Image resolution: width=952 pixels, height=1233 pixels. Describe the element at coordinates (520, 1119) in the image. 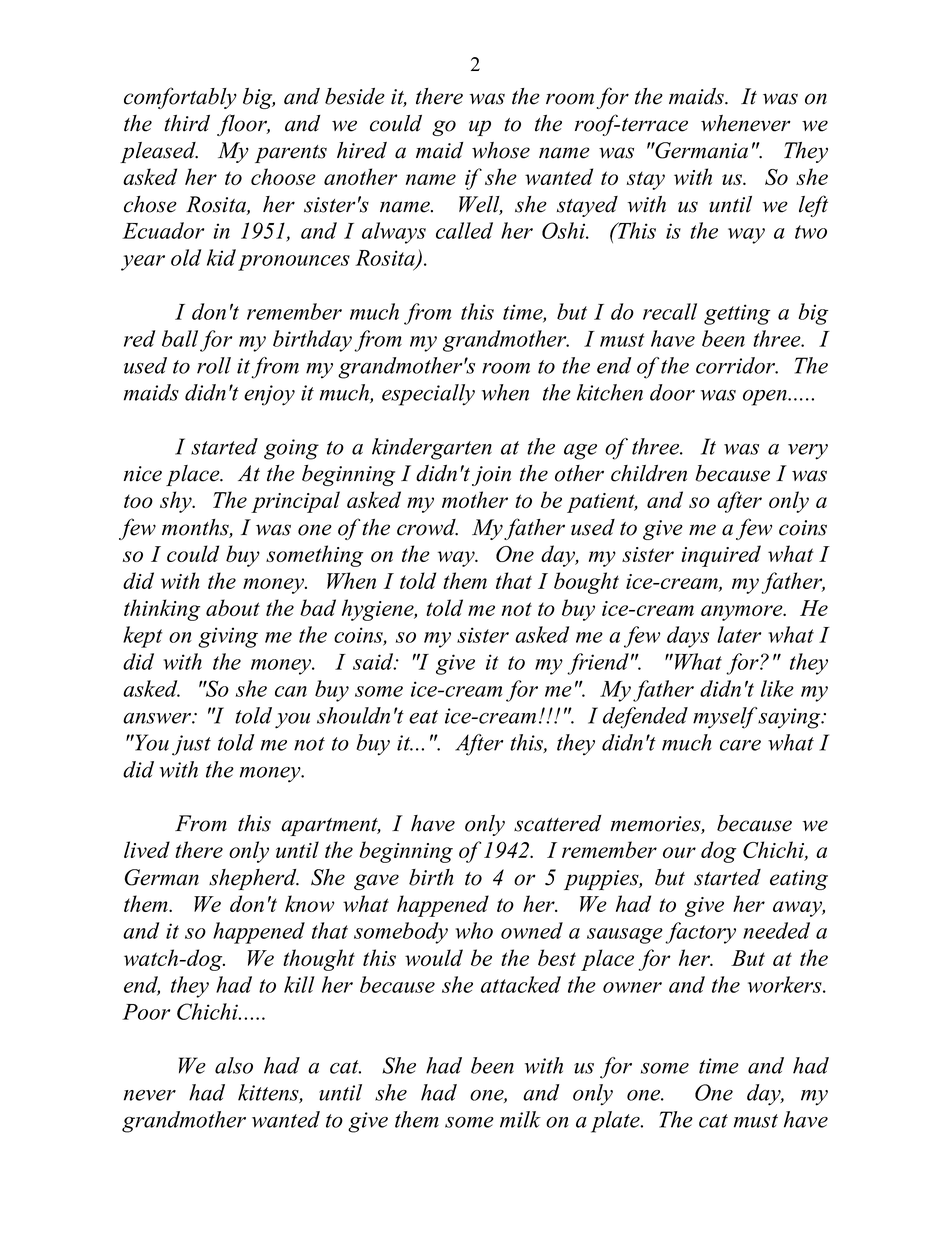

I see `milk` at that location.
